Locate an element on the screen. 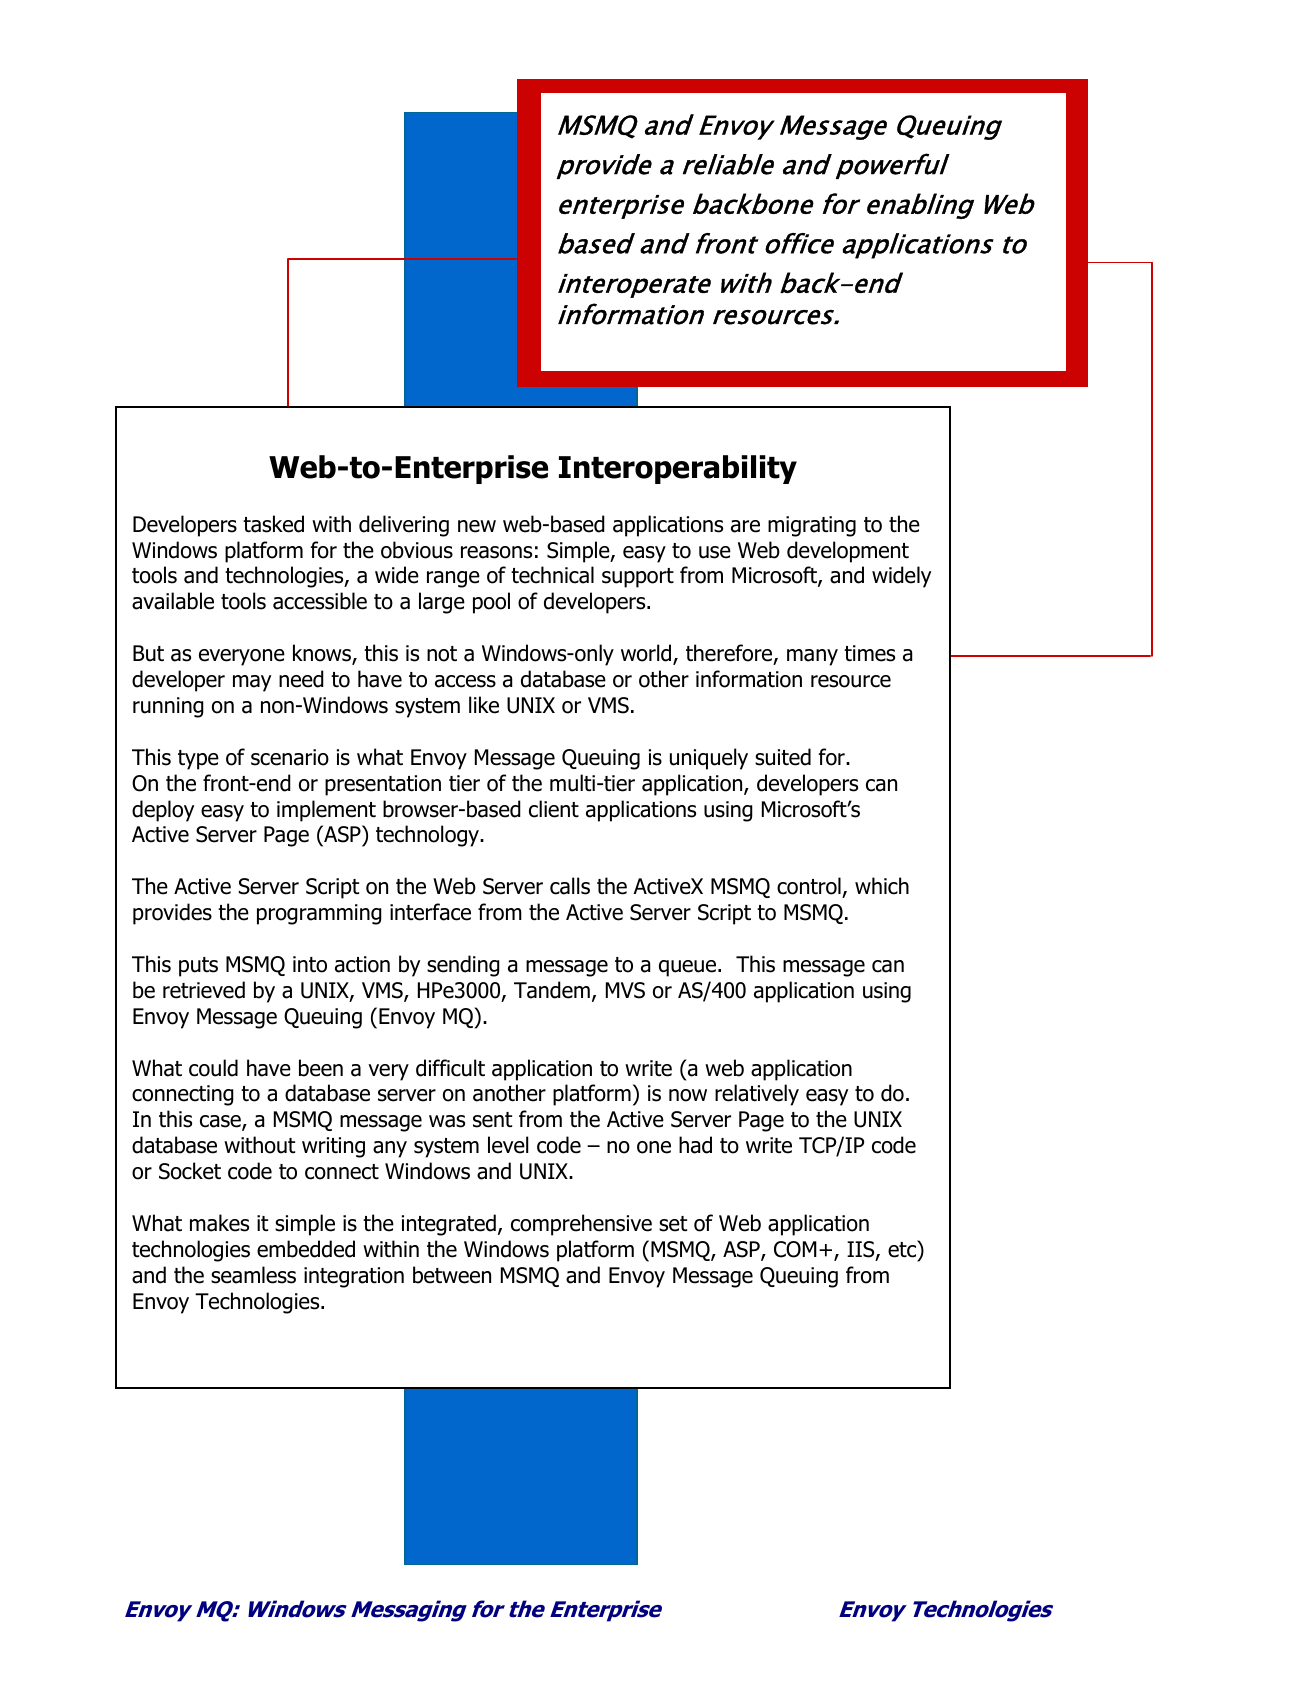 The image size is (1313, 1699). tasked is located at coordinates (273, 524).
